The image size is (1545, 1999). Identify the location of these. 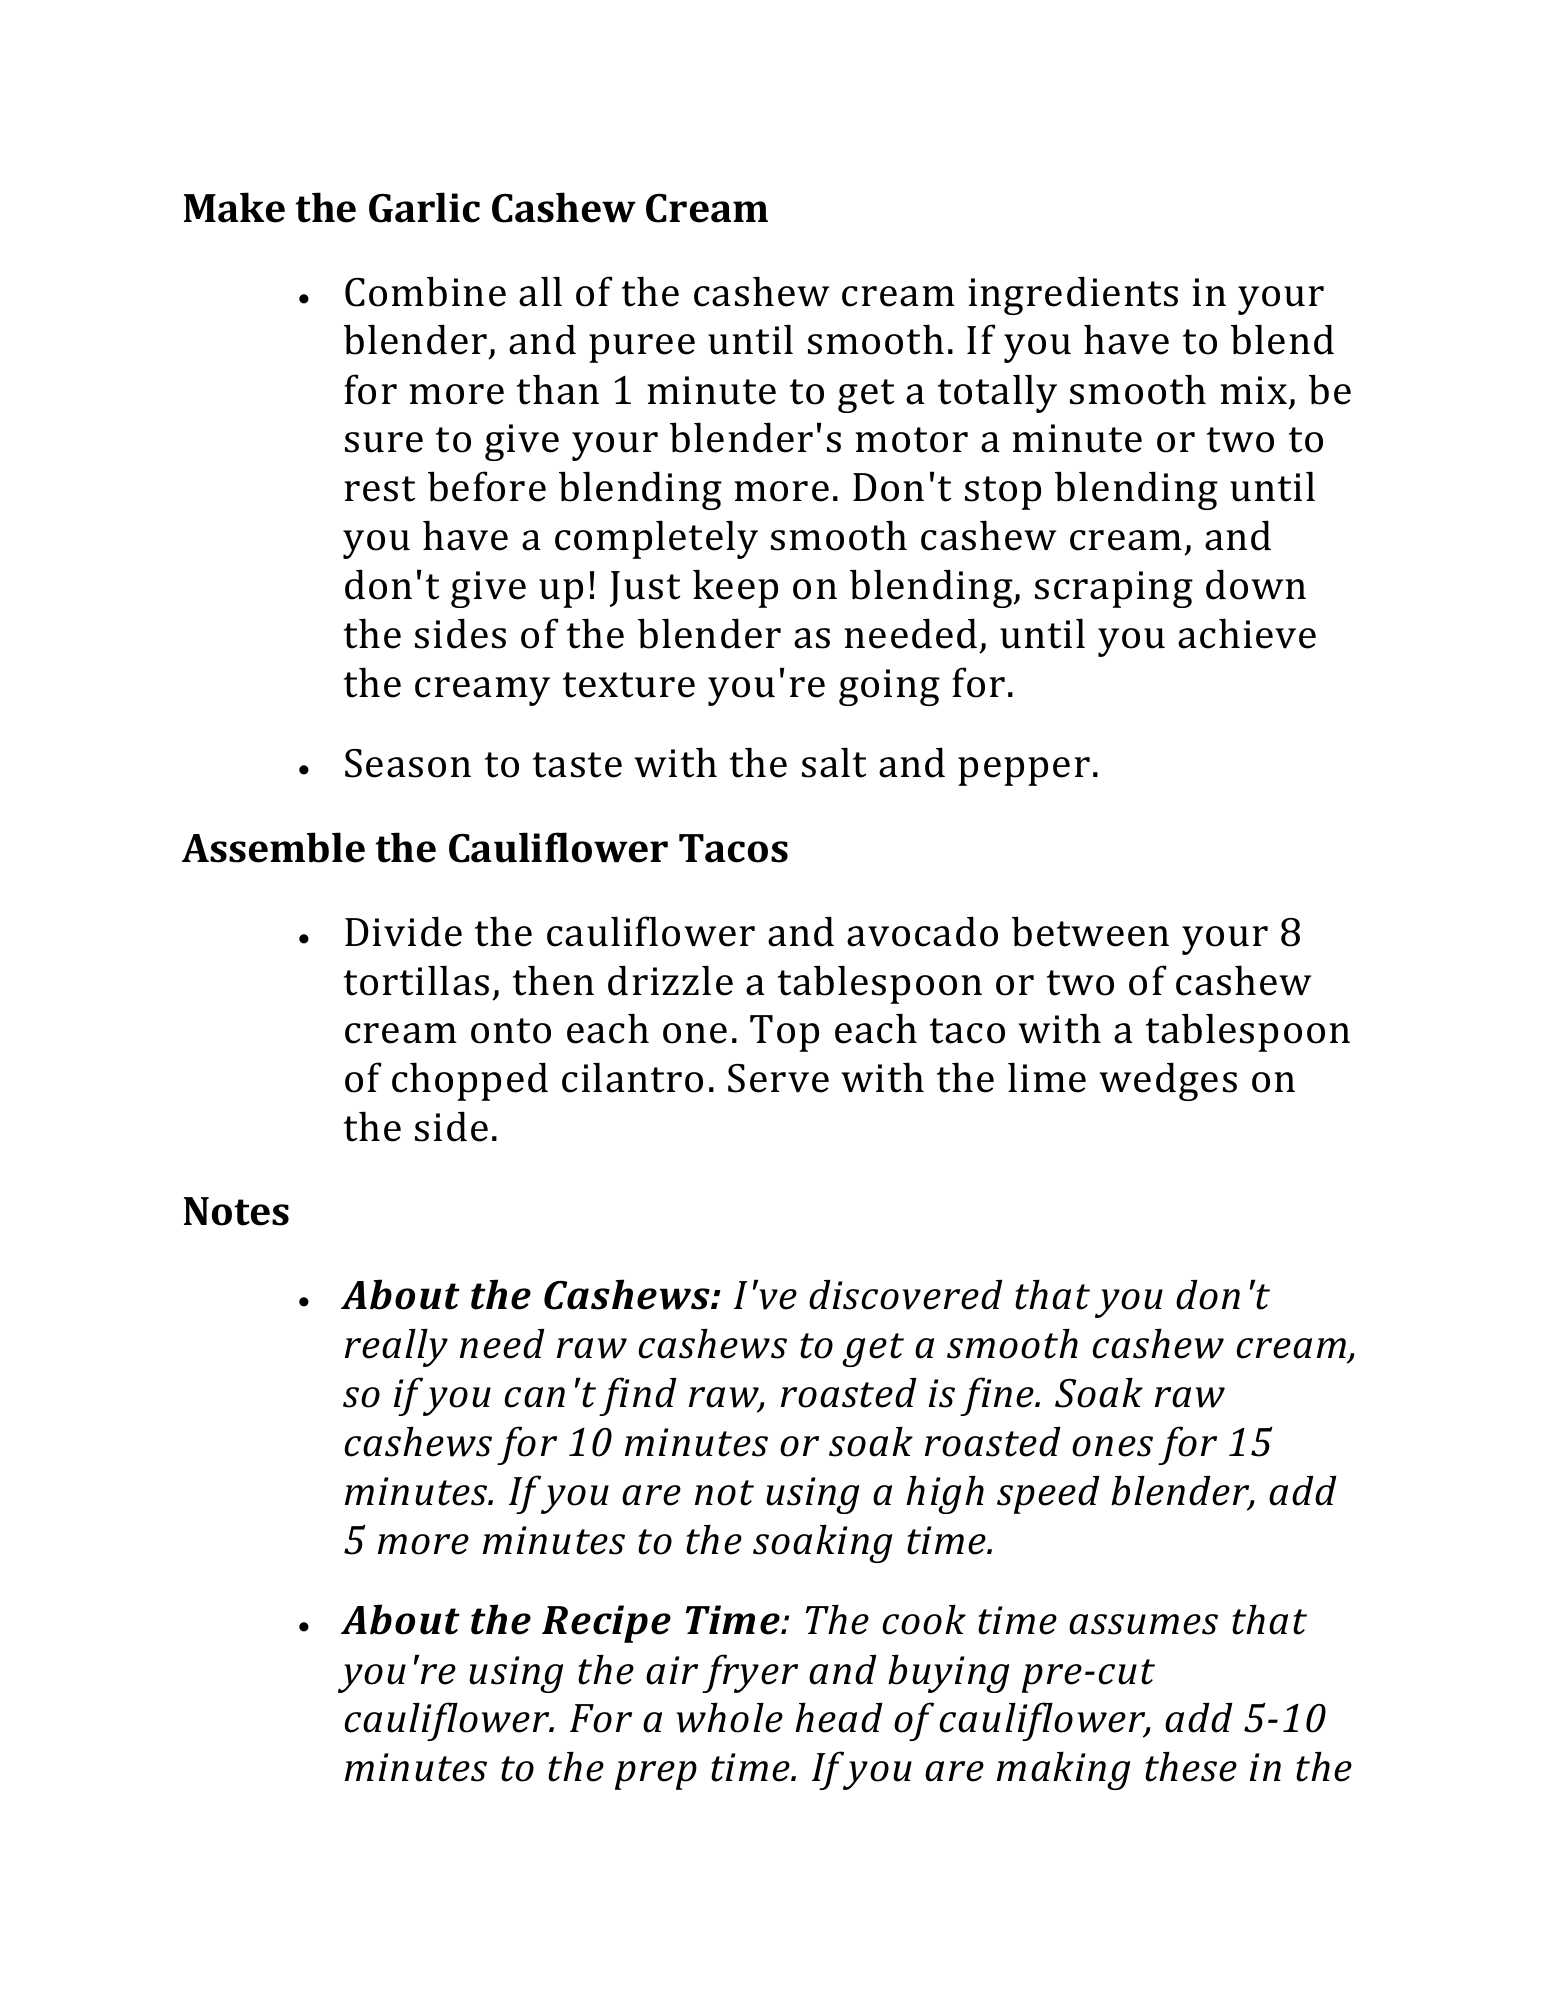
(1191, 1767).
